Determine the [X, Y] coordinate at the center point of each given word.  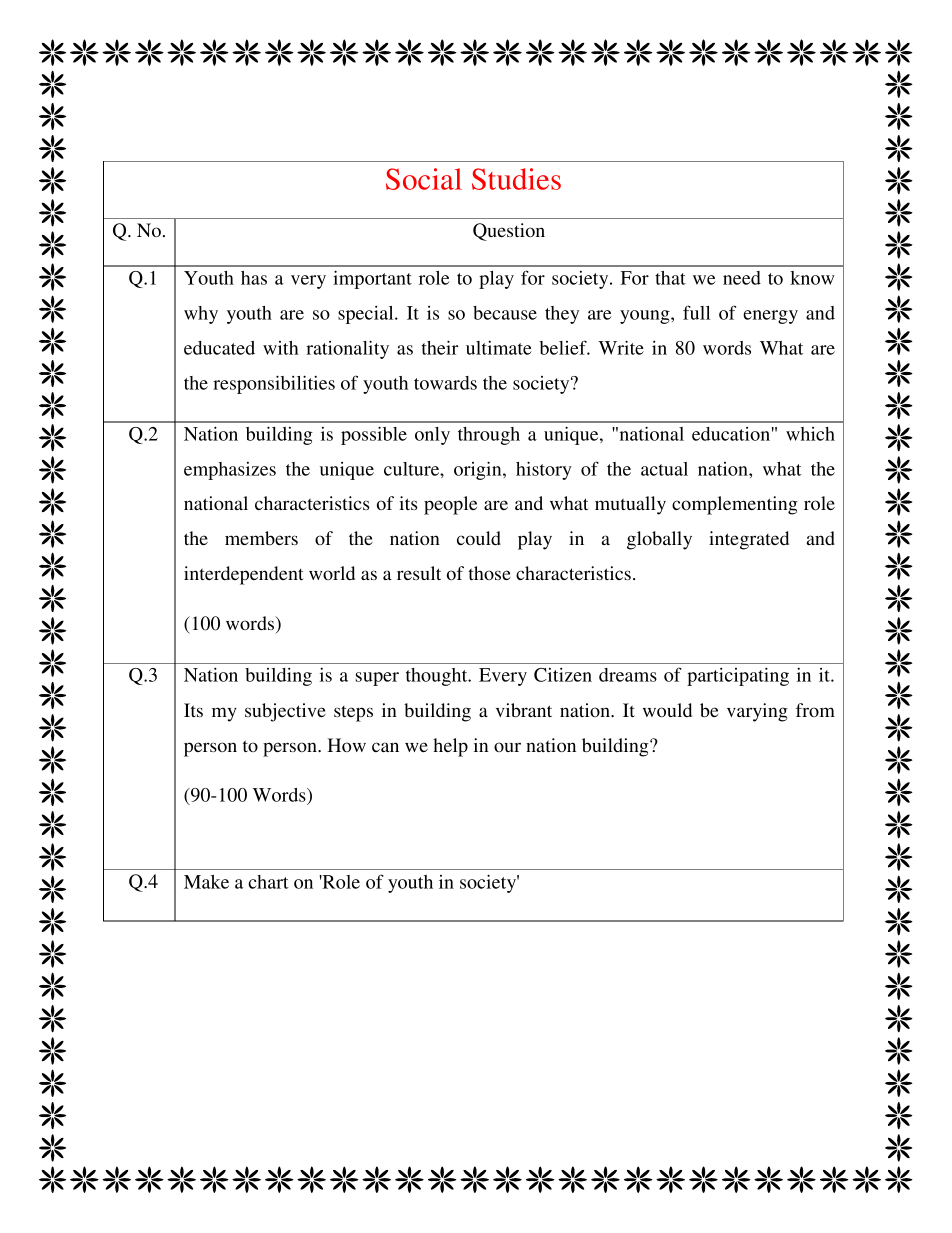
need [742, 278]
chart [268, 882]
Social [424, 179]
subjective [285, 712]
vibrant [524, 710]
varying [757, 712]
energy [770, 317]
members [261, 538]
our [507, 747]
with [281, 348]
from [815, 710]
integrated [749, 540]
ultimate [499, 348]
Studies [516, 179]
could [479, 538]
